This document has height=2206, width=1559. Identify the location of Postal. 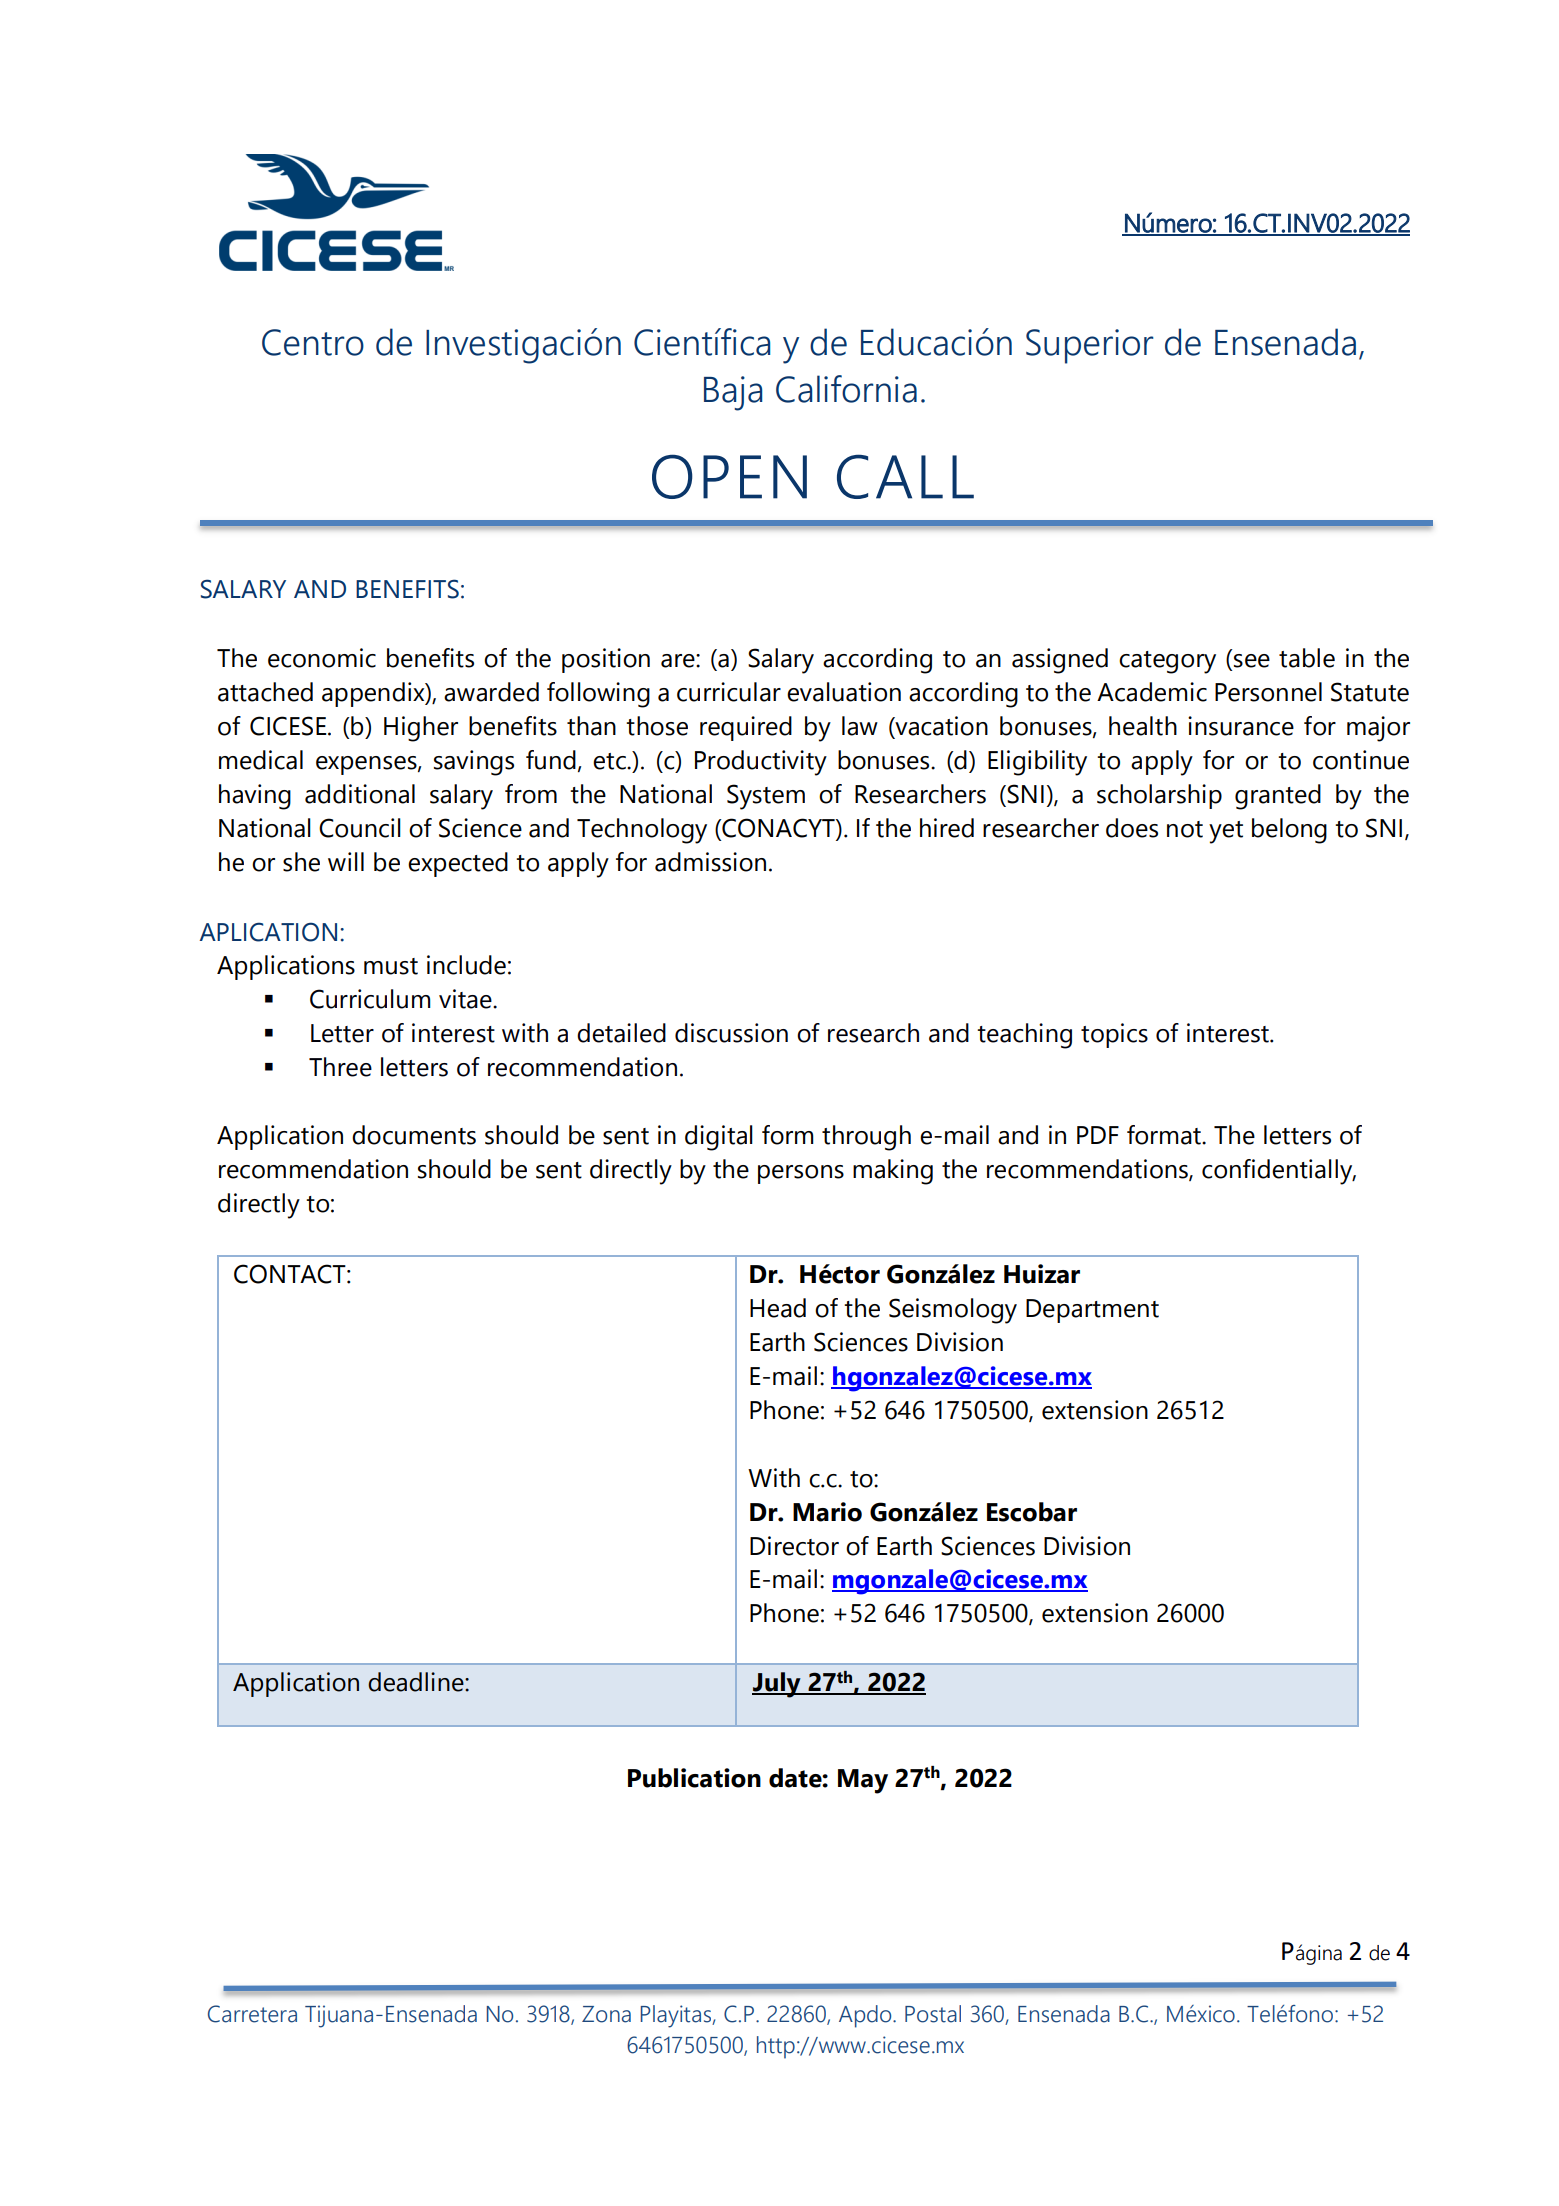
(933, 2014).
